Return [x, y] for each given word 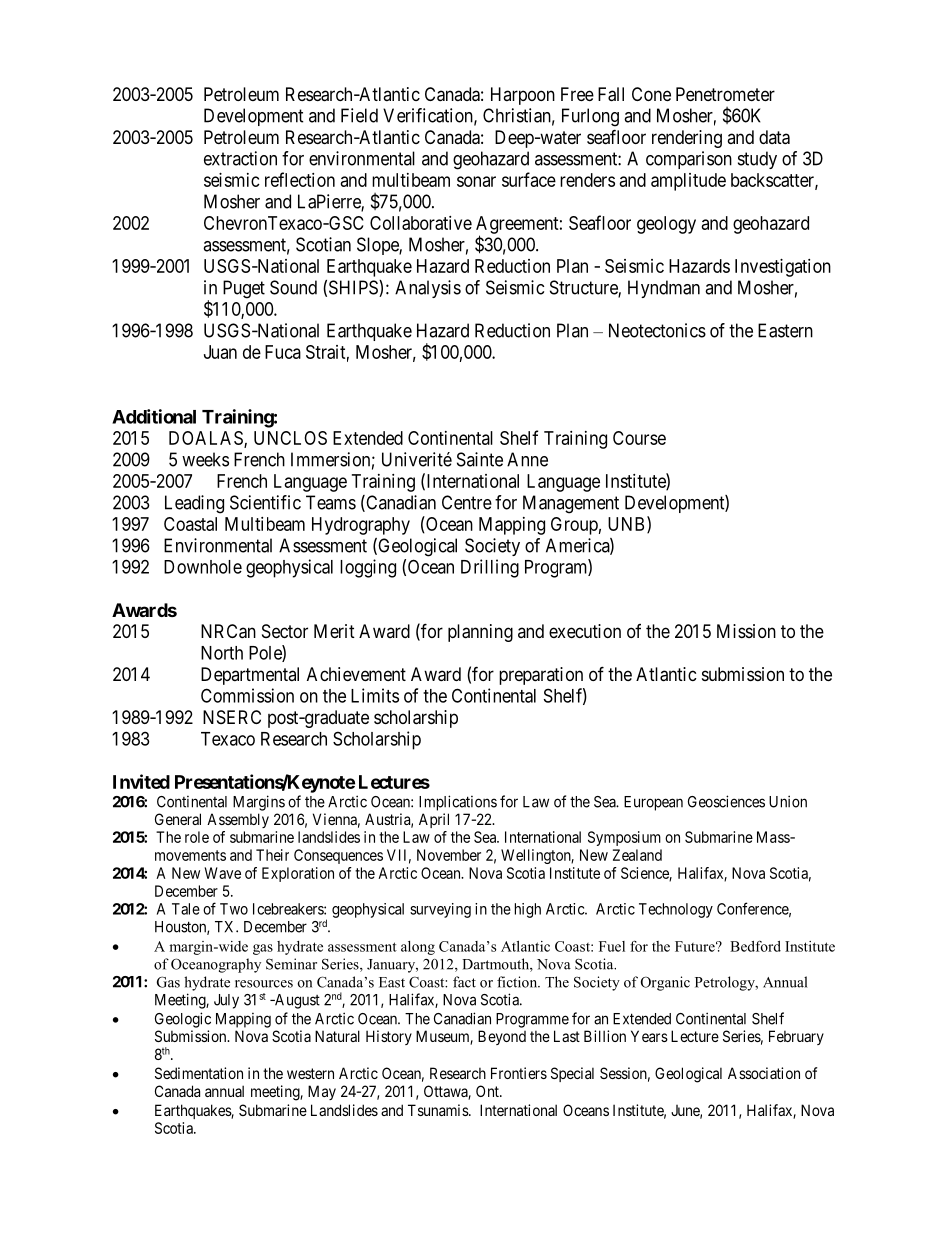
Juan [220, 352]
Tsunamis [439, 1110]
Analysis [428, 289]
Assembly [238, 820]
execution [585, 631]
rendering [687, 139]
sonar [476, 181]
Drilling [490, 568]
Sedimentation [199, 1073]
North [222, 653]
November [449, 855]
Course [639, 438]
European [653, 803]
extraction [240, 158]
